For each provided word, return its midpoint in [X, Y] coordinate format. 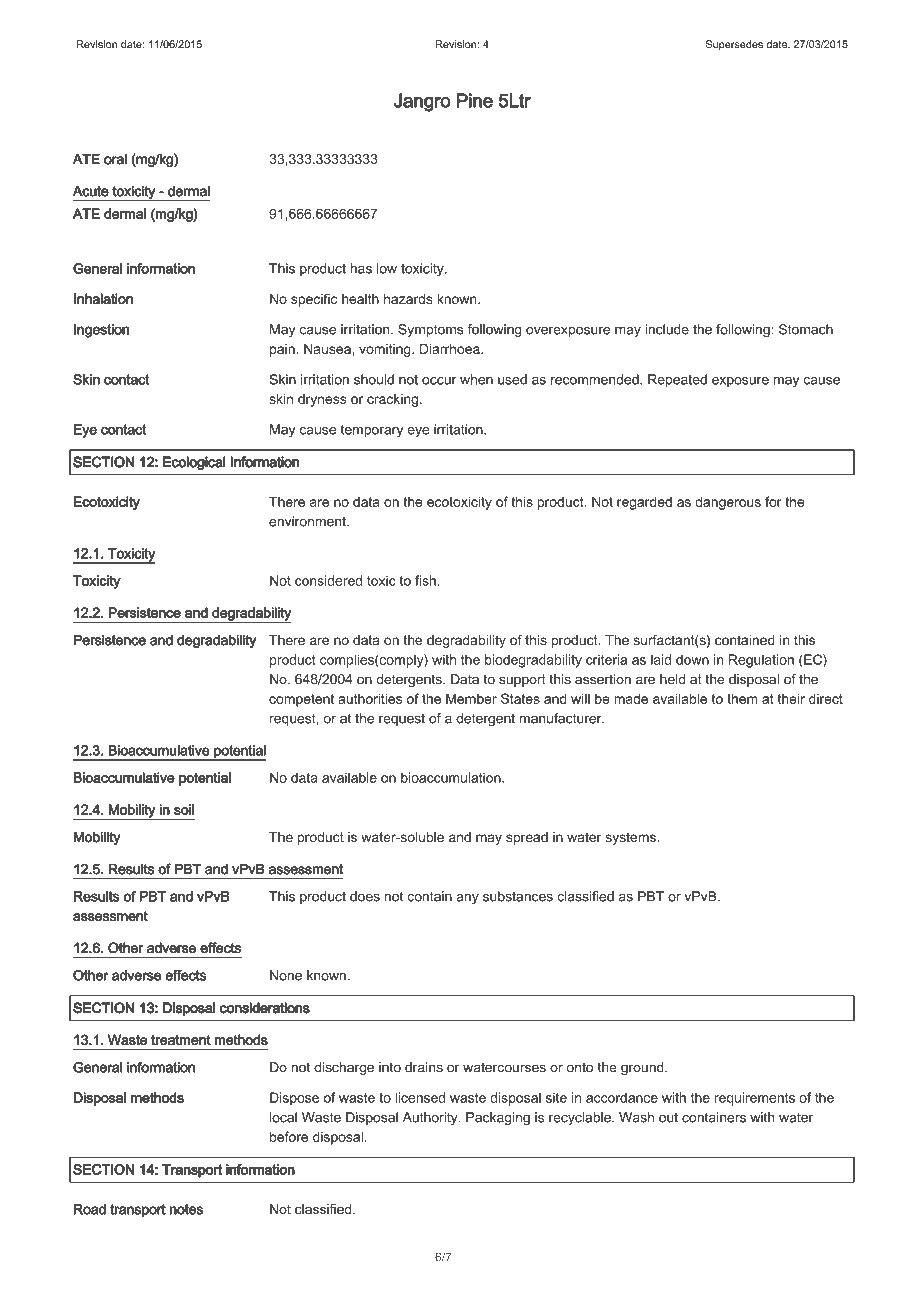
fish [425, 580]
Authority [431, 1118]
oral [115, 159]
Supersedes [734, 45]
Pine [475, 100]
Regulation [761, 661]
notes [186, 1209]
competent [301, 700]
